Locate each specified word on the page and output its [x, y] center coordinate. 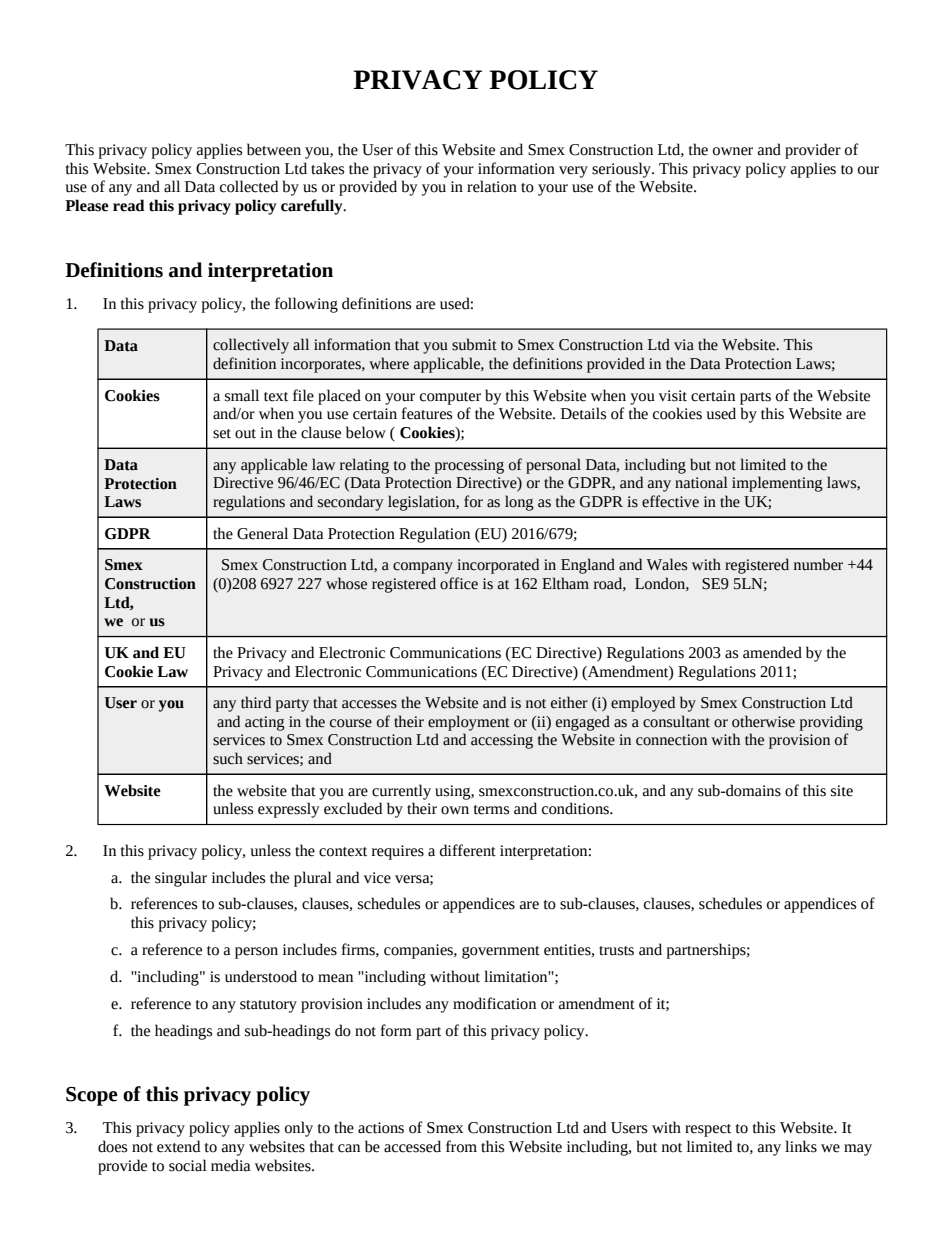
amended [772, 652]
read [129, 205]
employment [469, 723]
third [256, 702]
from [461, 1146]
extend [178, 1146]
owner [733, 151]
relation [492, 186]
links [801, 1146]
